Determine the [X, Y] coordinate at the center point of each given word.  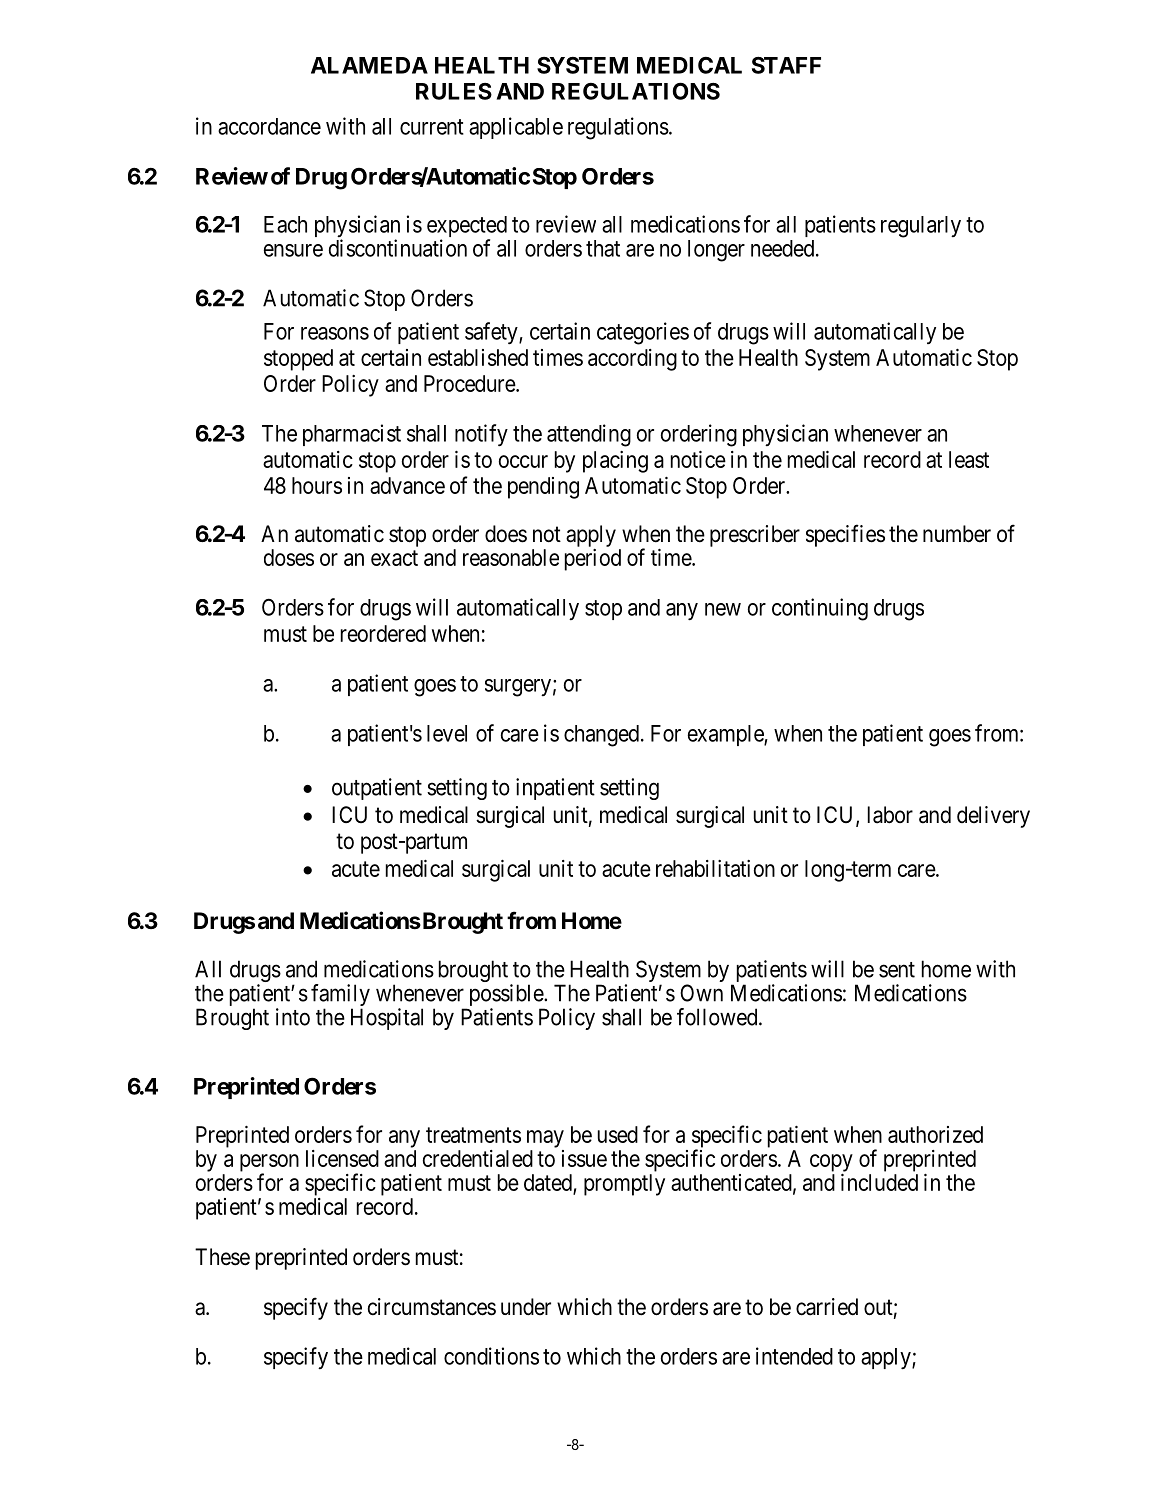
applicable [516, 128]
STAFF [786, 65]
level [447, 733]
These [222, 1257]
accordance [269, 126]
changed [601, 736]
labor [890, 815]
